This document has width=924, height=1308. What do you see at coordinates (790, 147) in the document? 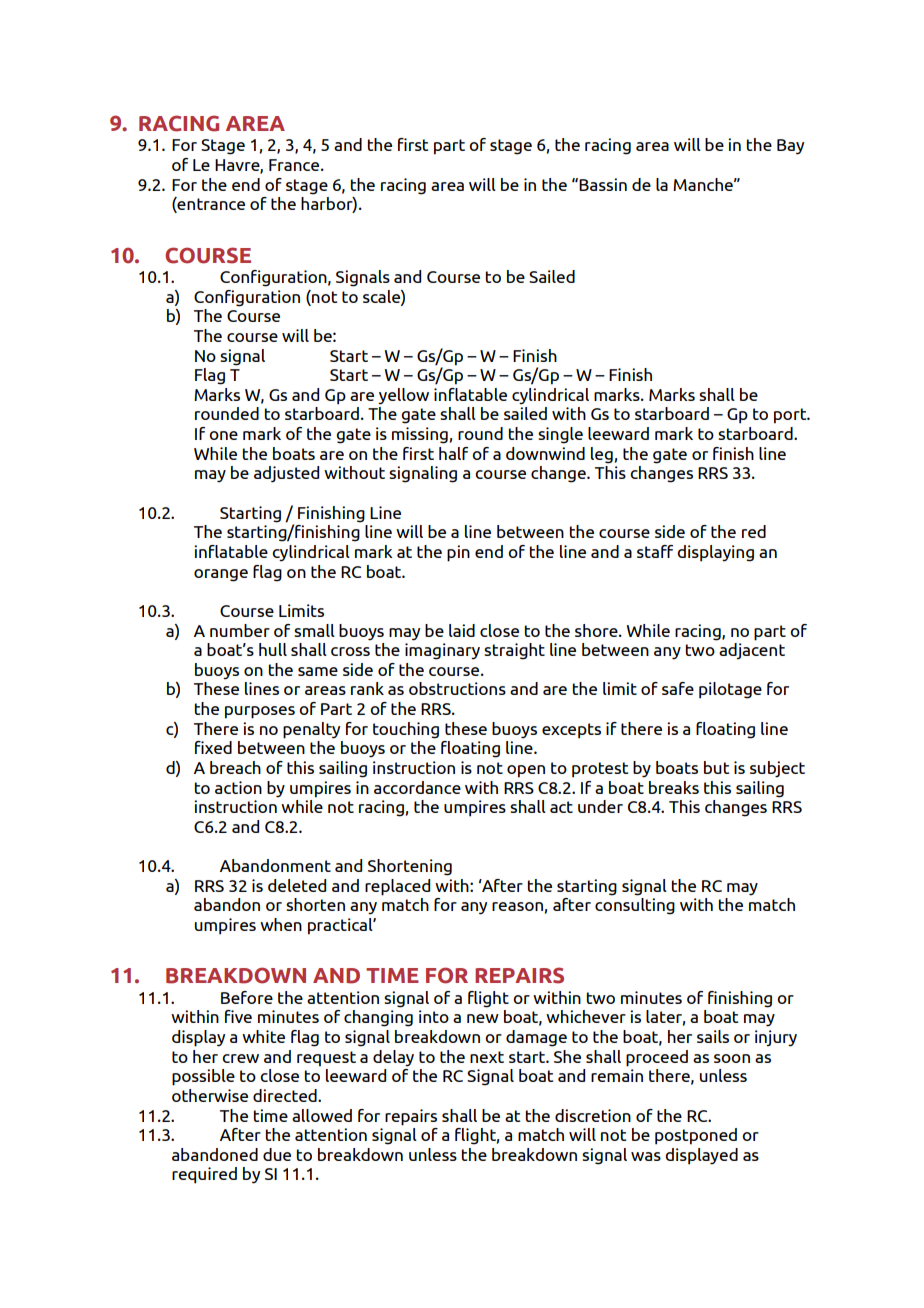
I see `Bay` at bounding box center [790, 147].
